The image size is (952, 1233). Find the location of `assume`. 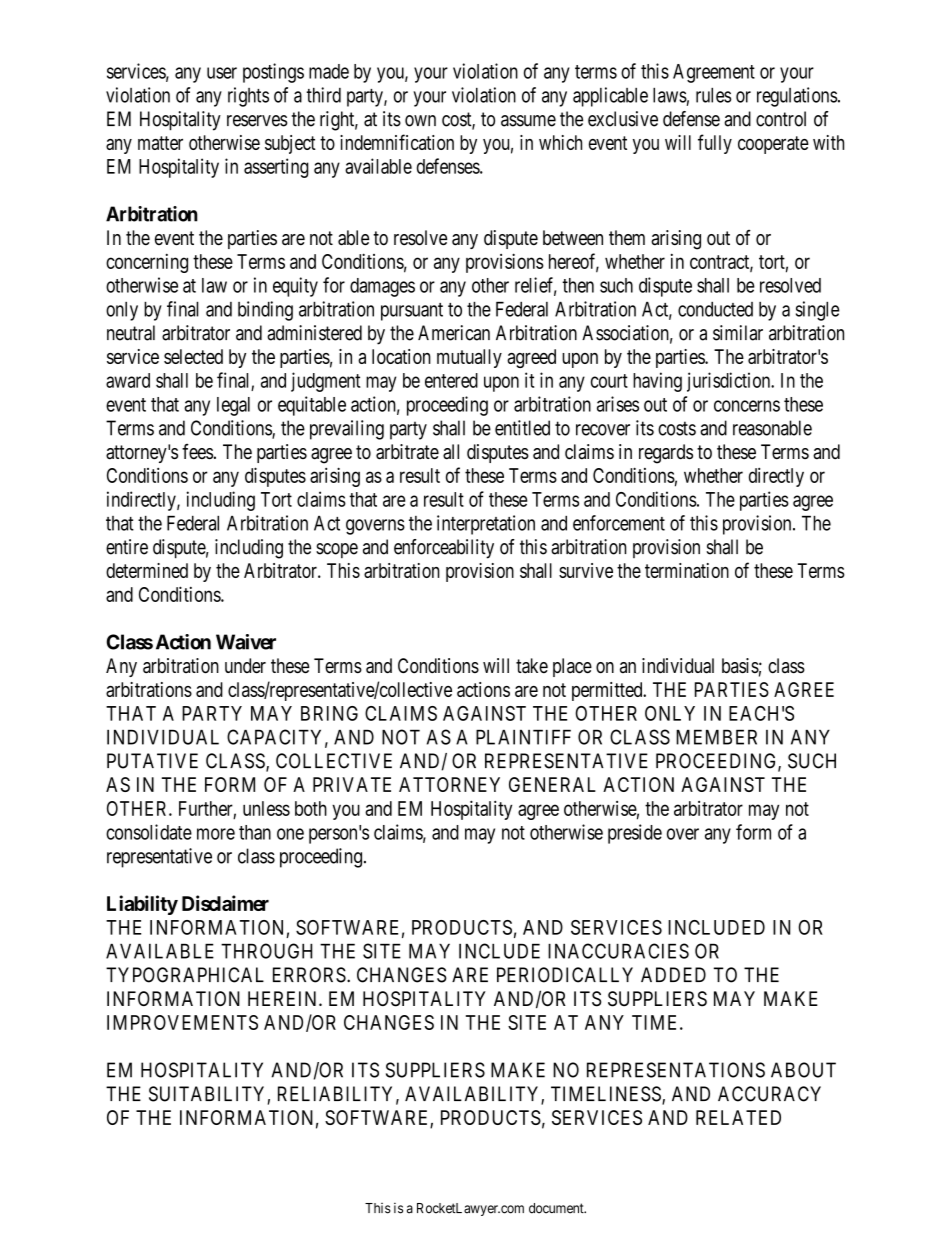

assume is located at coordinates (528, 121).
